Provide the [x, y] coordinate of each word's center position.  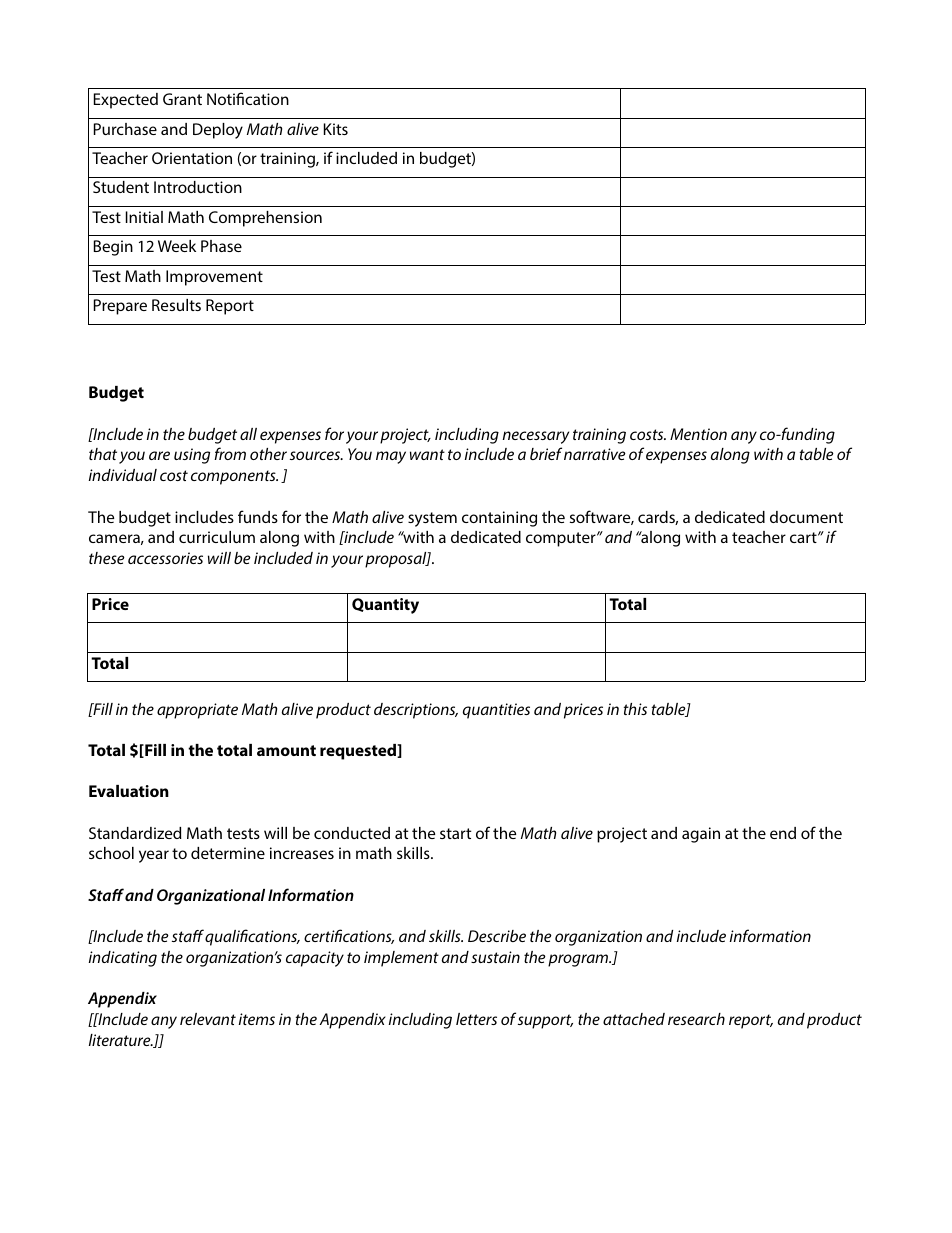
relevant [208, 1019]
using [192, 456]
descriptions [416, 711]
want [427, 454]
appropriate [197, 711]
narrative [595, 454]
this [635, 709]
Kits [336, 129]
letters [476, 1019]
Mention [698, 434]
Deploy [218, 131]
